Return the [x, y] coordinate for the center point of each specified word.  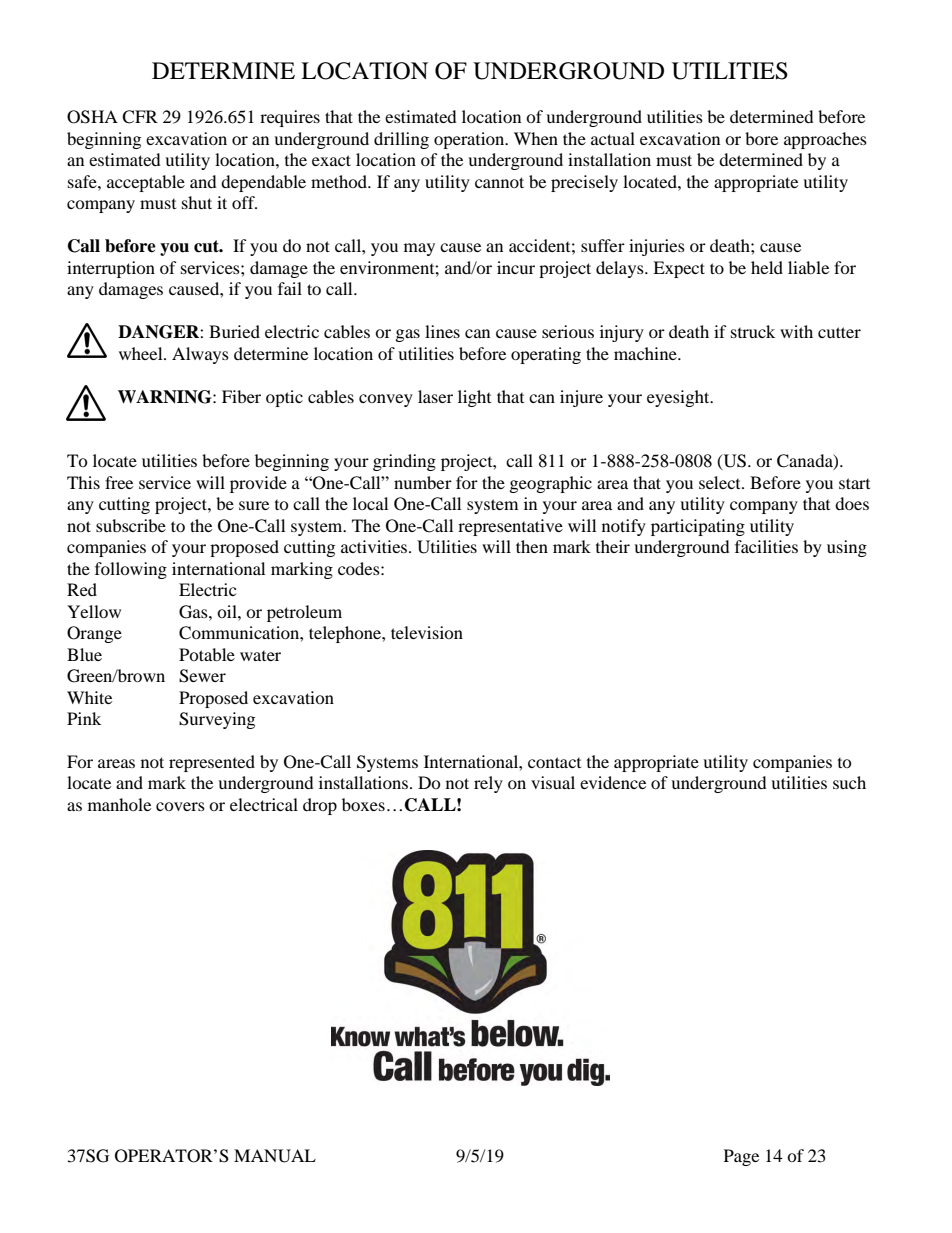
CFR [140, 117]
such [849, 782]
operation [470, 140]
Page [741, 1157]
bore [761, 138]
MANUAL [275, 1156]
